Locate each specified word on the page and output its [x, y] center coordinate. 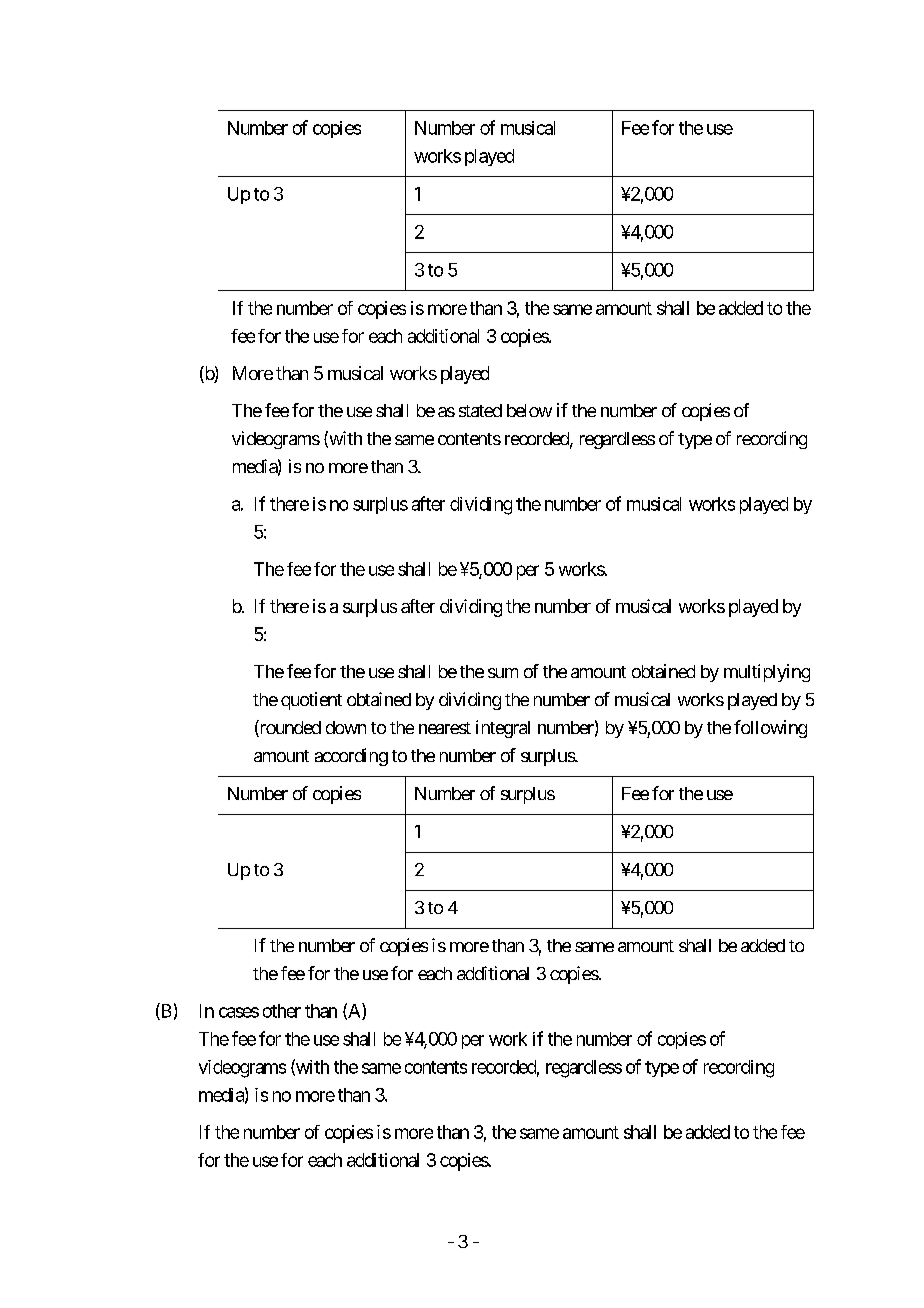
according [351, 757]
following [770, 729]
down [346, 727]
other [282, 1011]
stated [480, 410]
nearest [445, 728]
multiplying [767, 673]
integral [503, 729]
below [529, 410]
